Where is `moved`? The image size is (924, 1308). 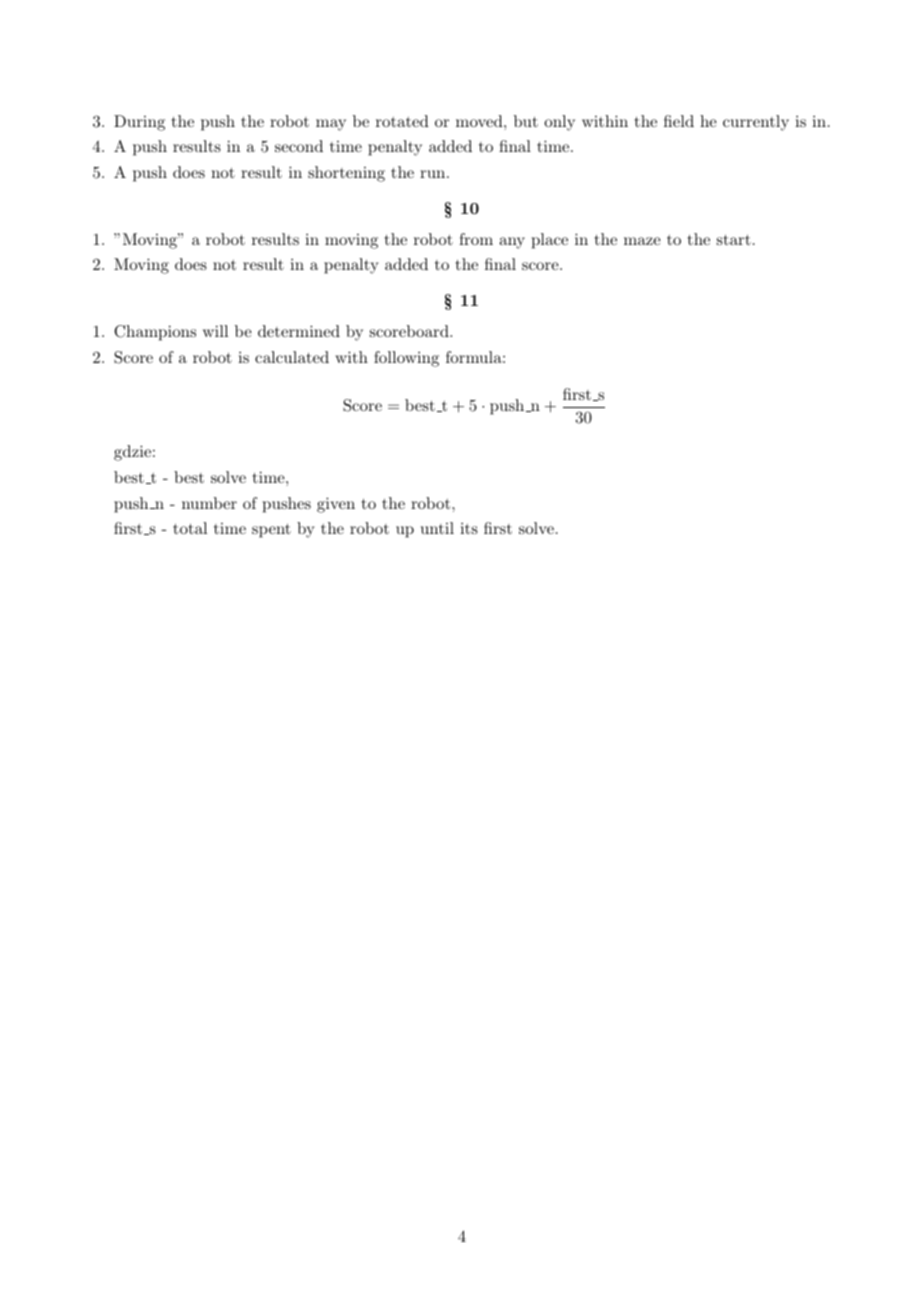
moved is located at coordinates (480, 121).
